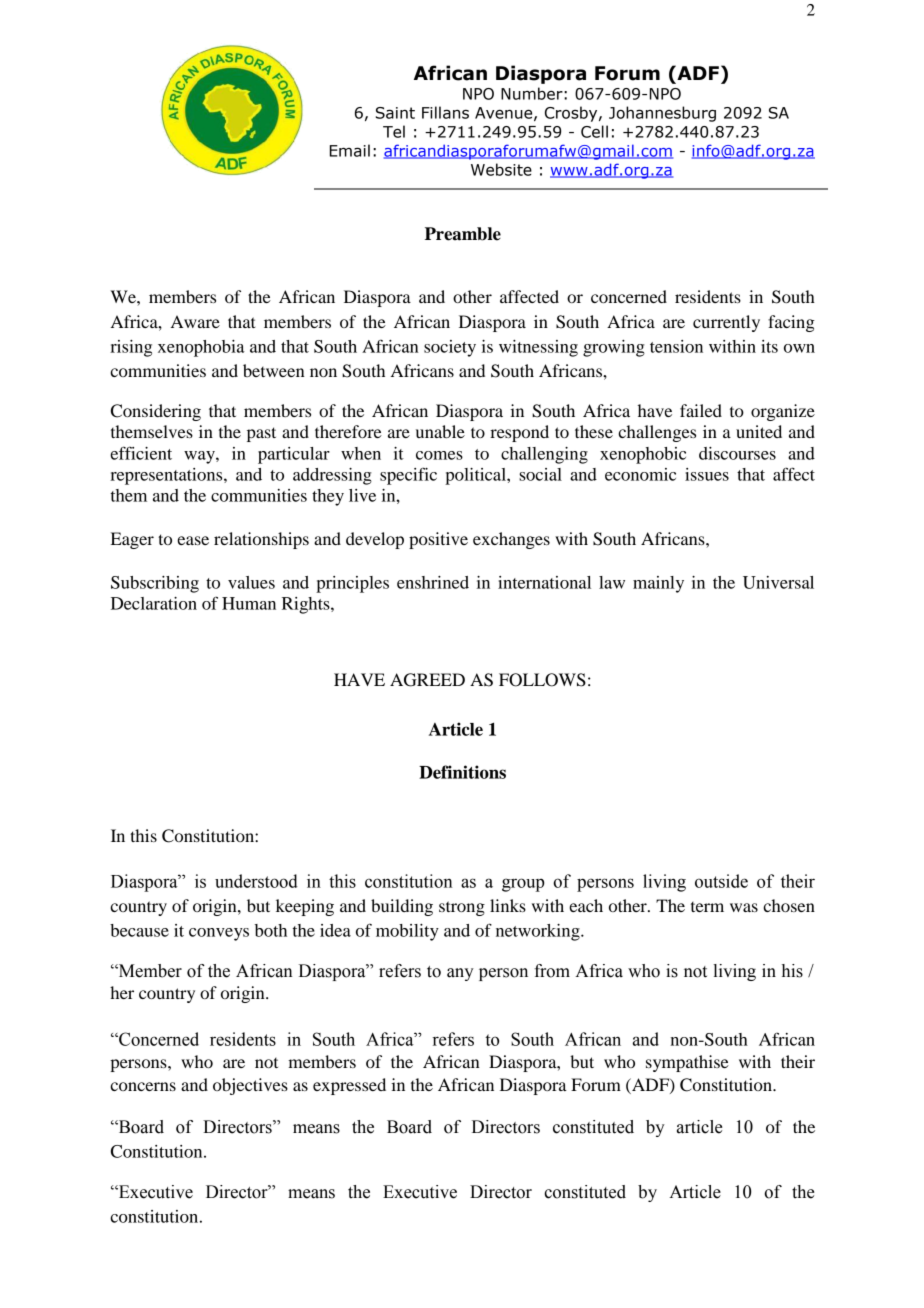  Describe the element at coordinates (249, 603) in the image. I see `Human` at that location.
